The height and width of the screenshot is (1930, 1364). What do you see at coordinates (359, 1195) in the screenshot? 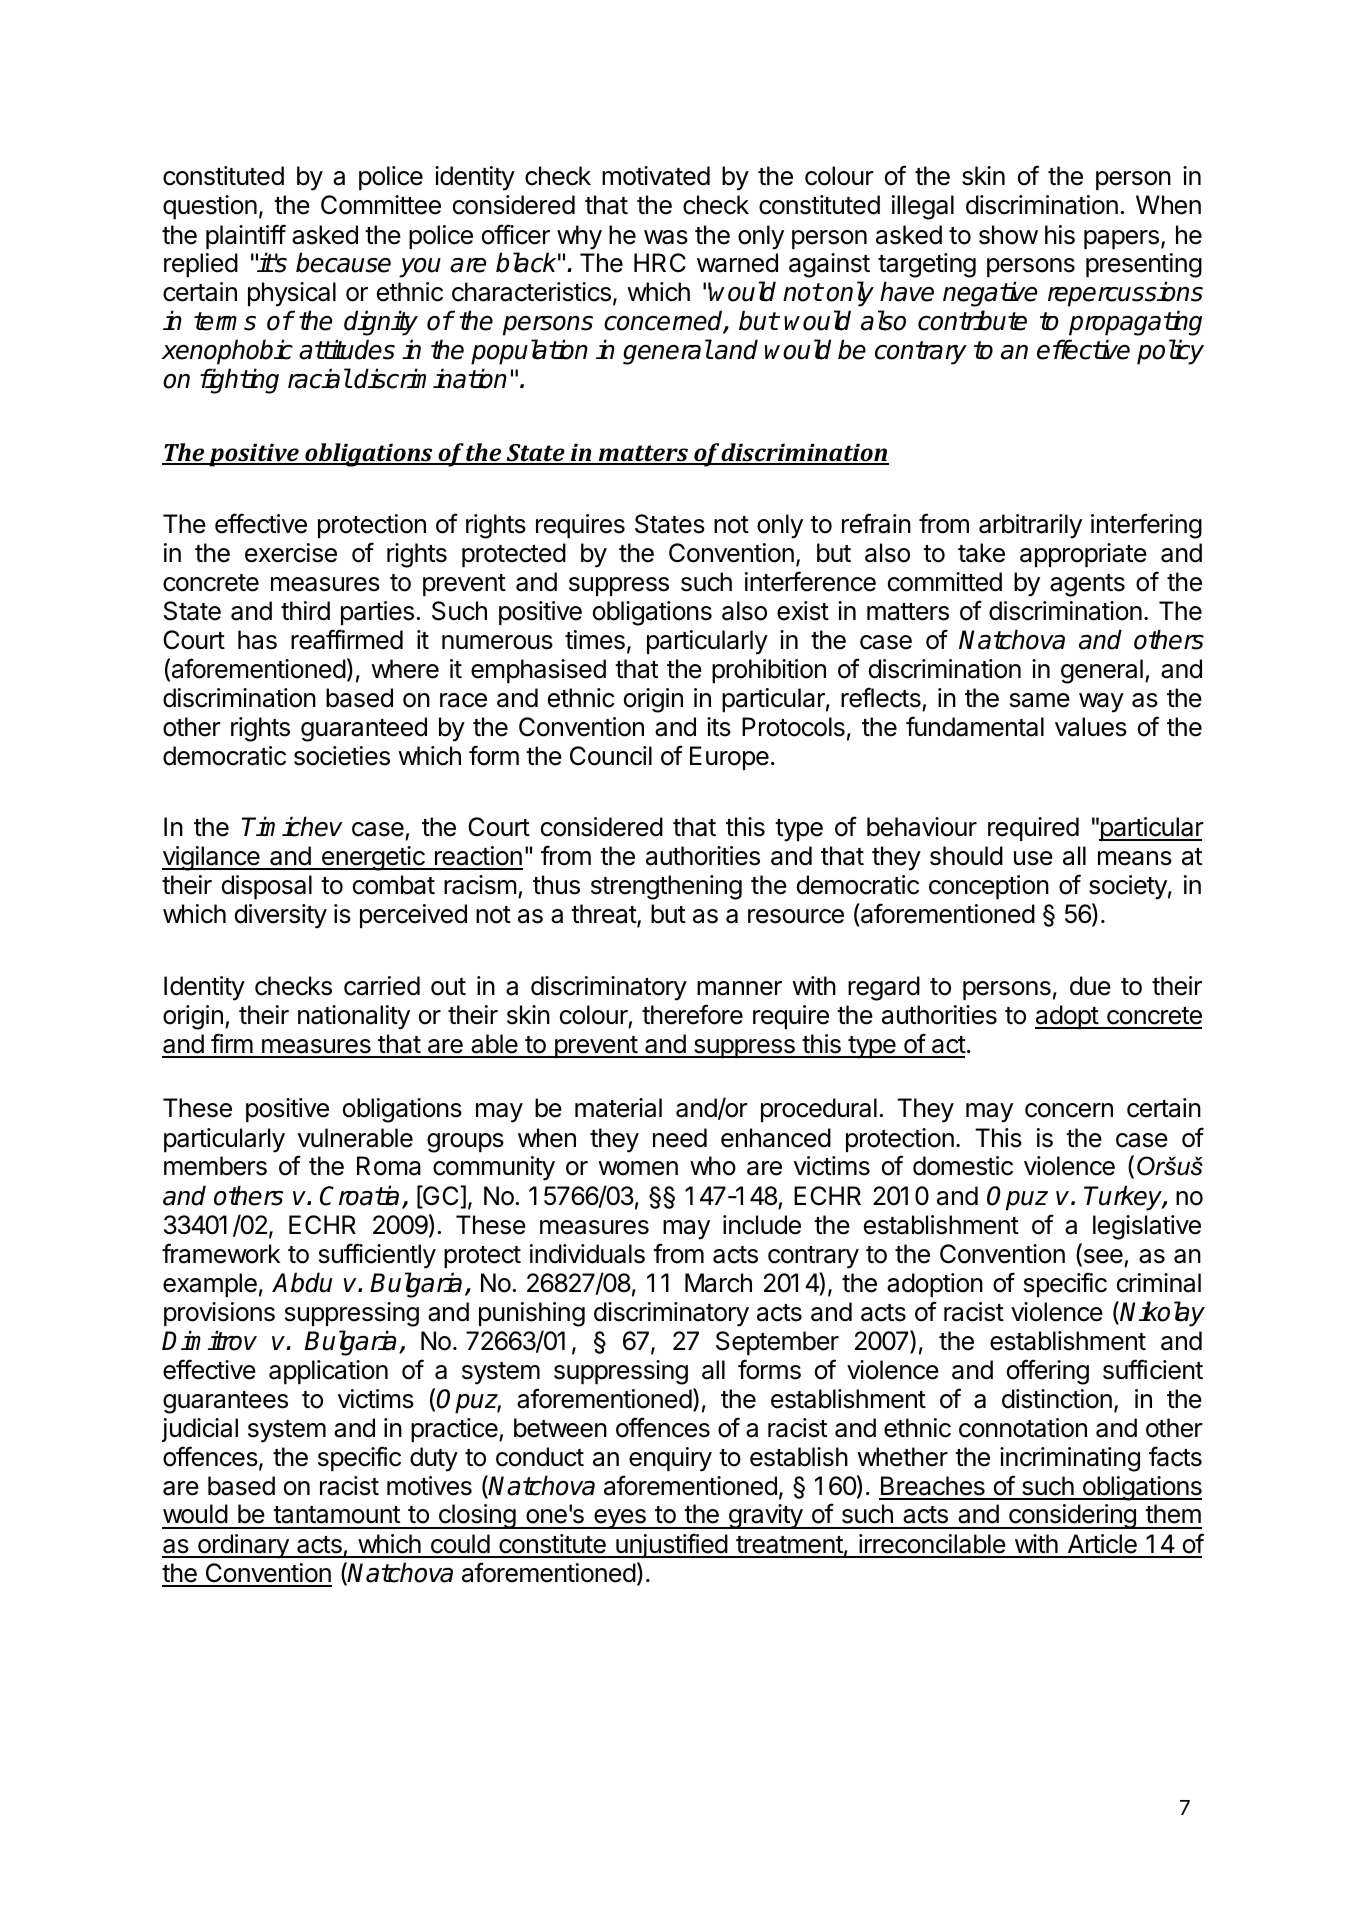
I see `Croatia` at bounding box center [359, 1195].
